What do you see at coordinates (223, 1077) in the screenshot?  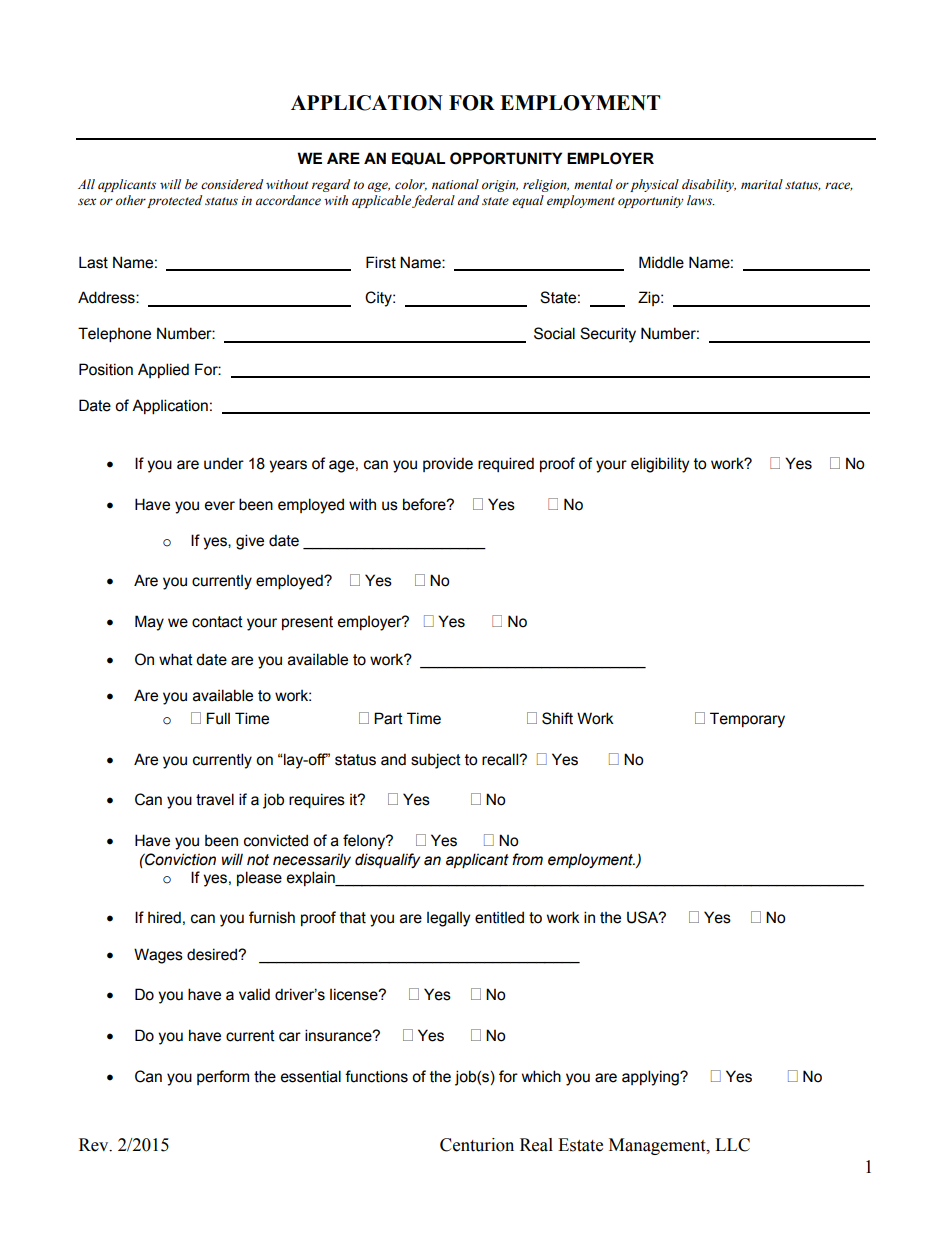 I see `perform` at bounding box center [223, 1077].
